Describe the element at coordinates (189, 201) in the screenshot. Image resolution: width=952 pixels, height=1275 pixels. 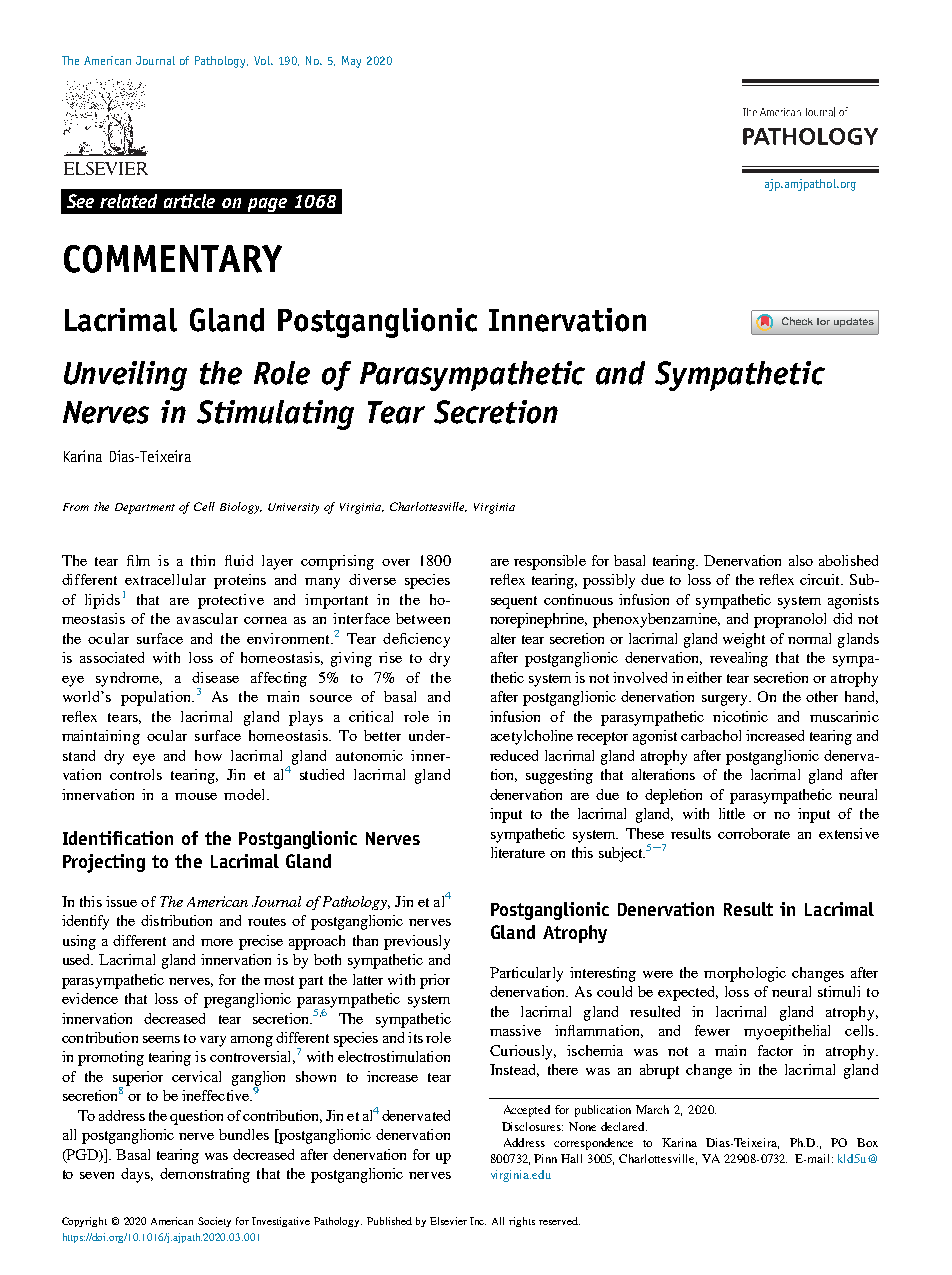
I see `article` at that location.
